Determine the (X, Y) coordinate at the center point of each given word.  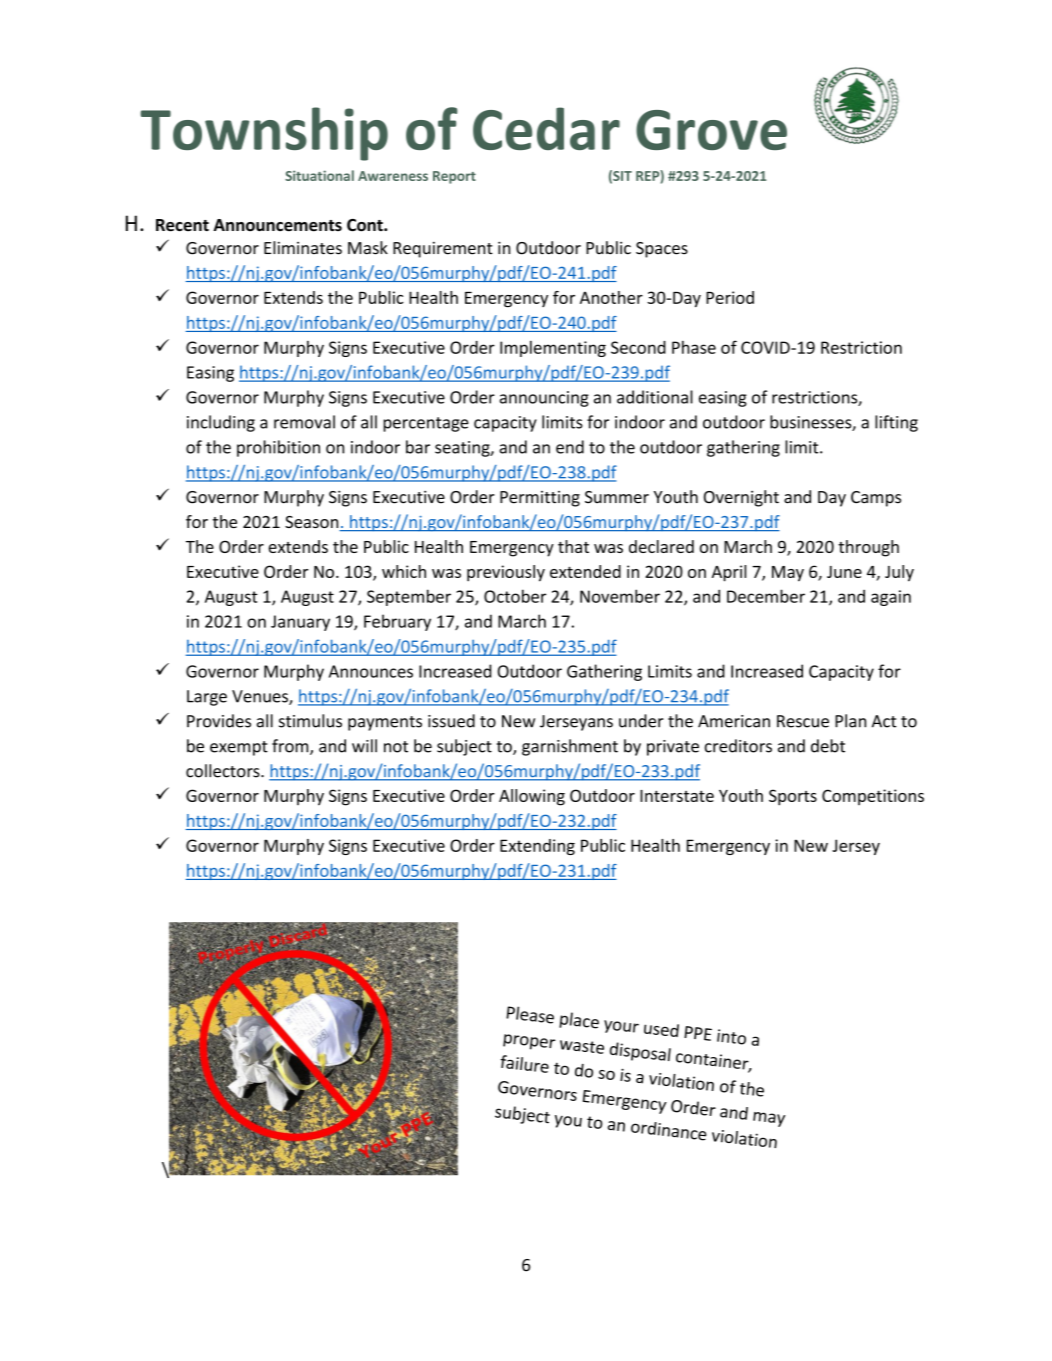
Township (264, 134)
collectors (224, 771)
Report (454, 177)
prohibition (278, 448)
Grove (711, 130)
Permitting (540, 499)
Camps (876, 499)
